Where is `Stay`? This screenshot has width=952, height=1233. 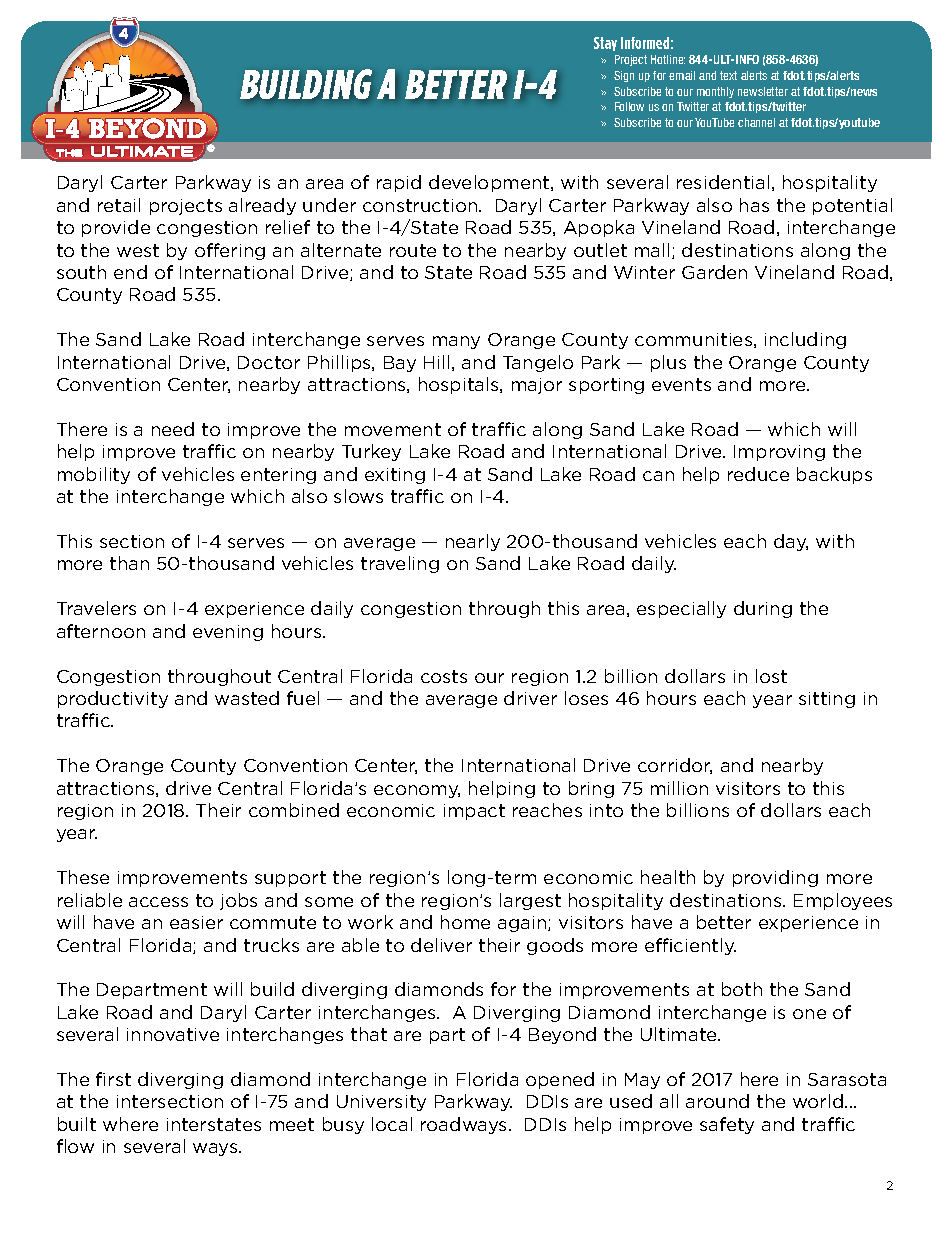
Stay is located at coordinates (605, 44).
